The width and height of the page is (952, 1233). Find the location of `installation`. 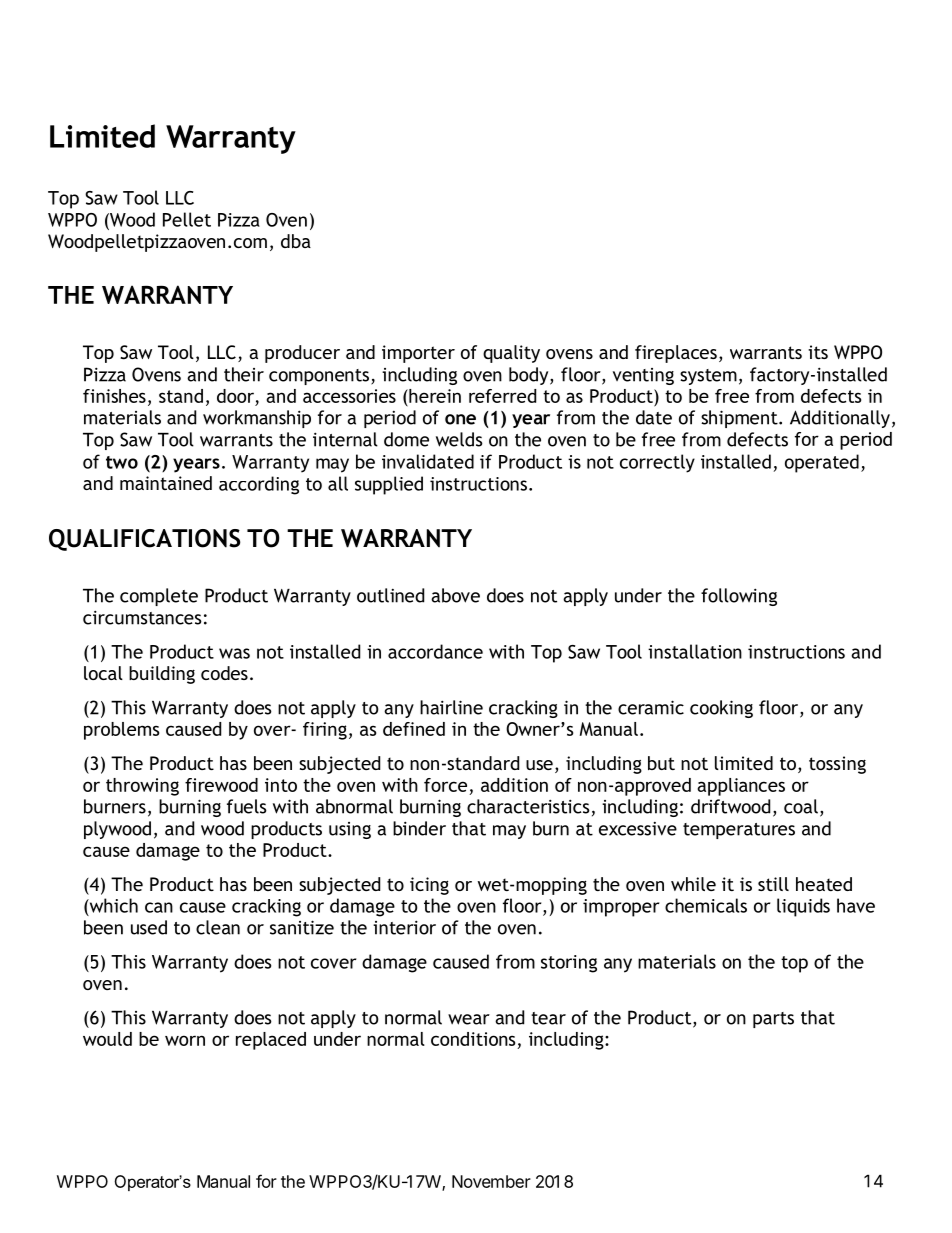

installation is located at coordinates (695, 651).
